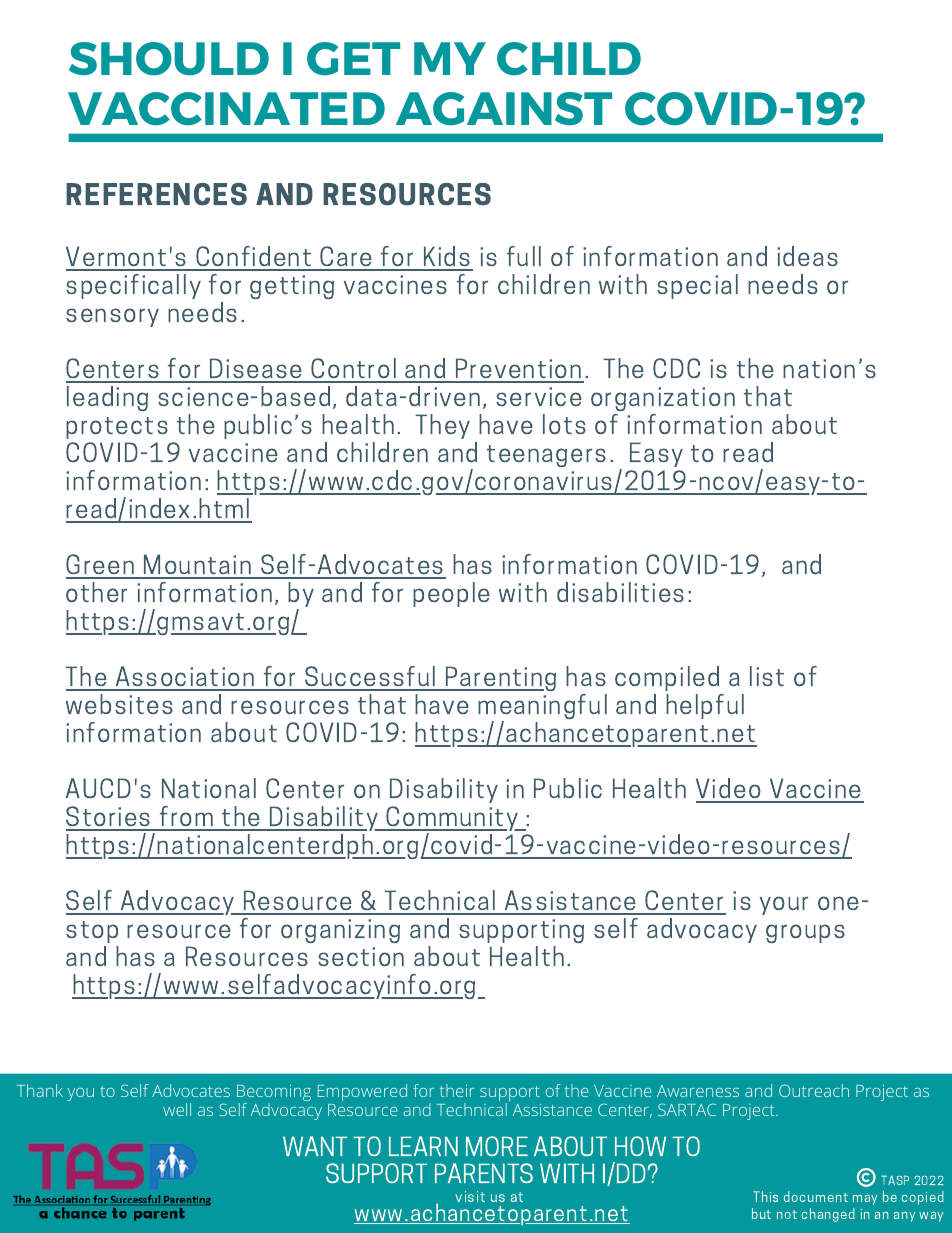  Describe the element at coordinates (504, 109) in the image. I see `AGAINST` at that location.
